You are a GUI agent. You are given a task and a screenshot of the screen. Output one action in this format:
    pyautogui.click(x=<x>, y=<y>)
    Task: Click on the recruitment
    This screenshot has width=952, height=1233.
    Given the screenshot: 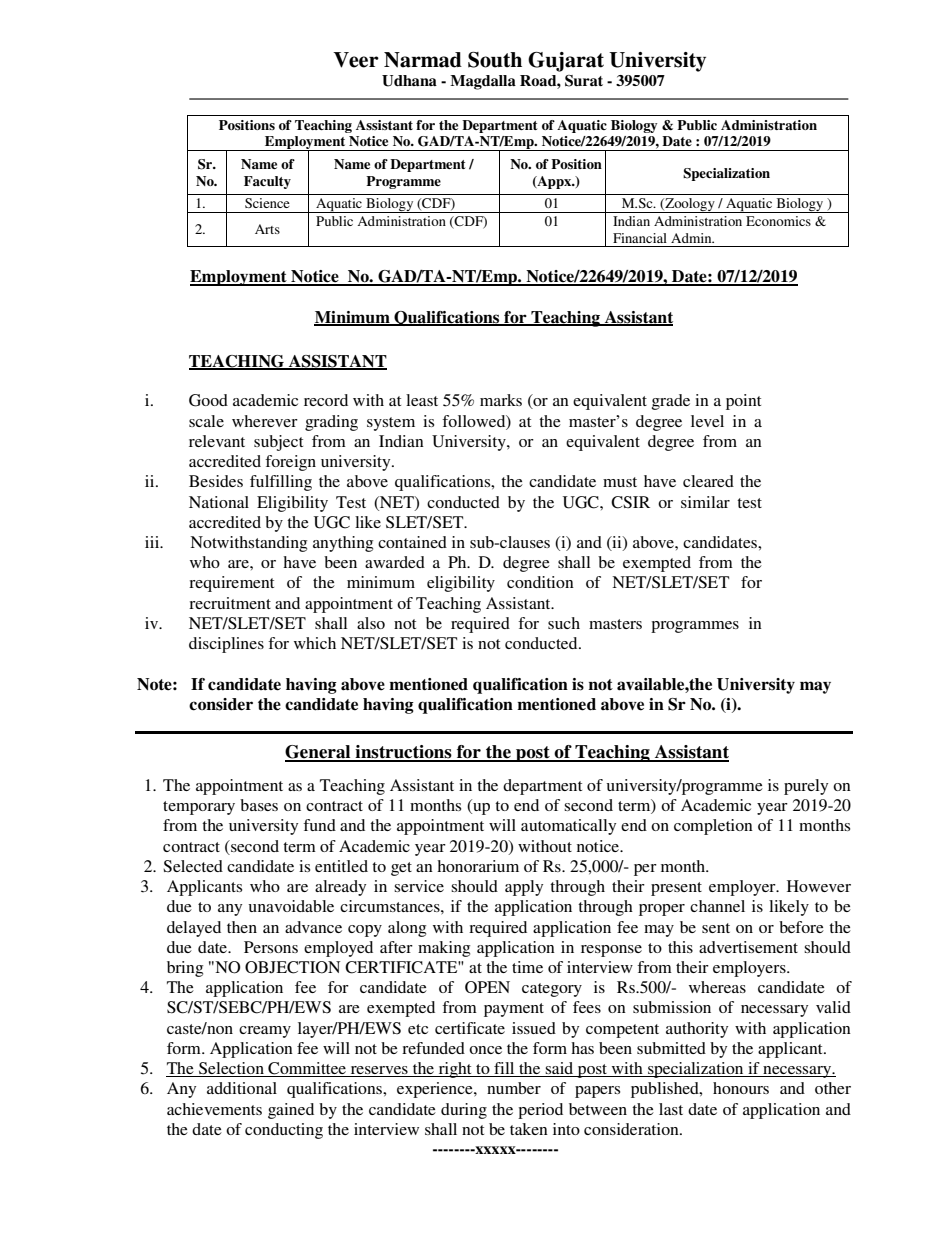 What is the action you would take?
    pyautogui.click(x=230, y=603)
